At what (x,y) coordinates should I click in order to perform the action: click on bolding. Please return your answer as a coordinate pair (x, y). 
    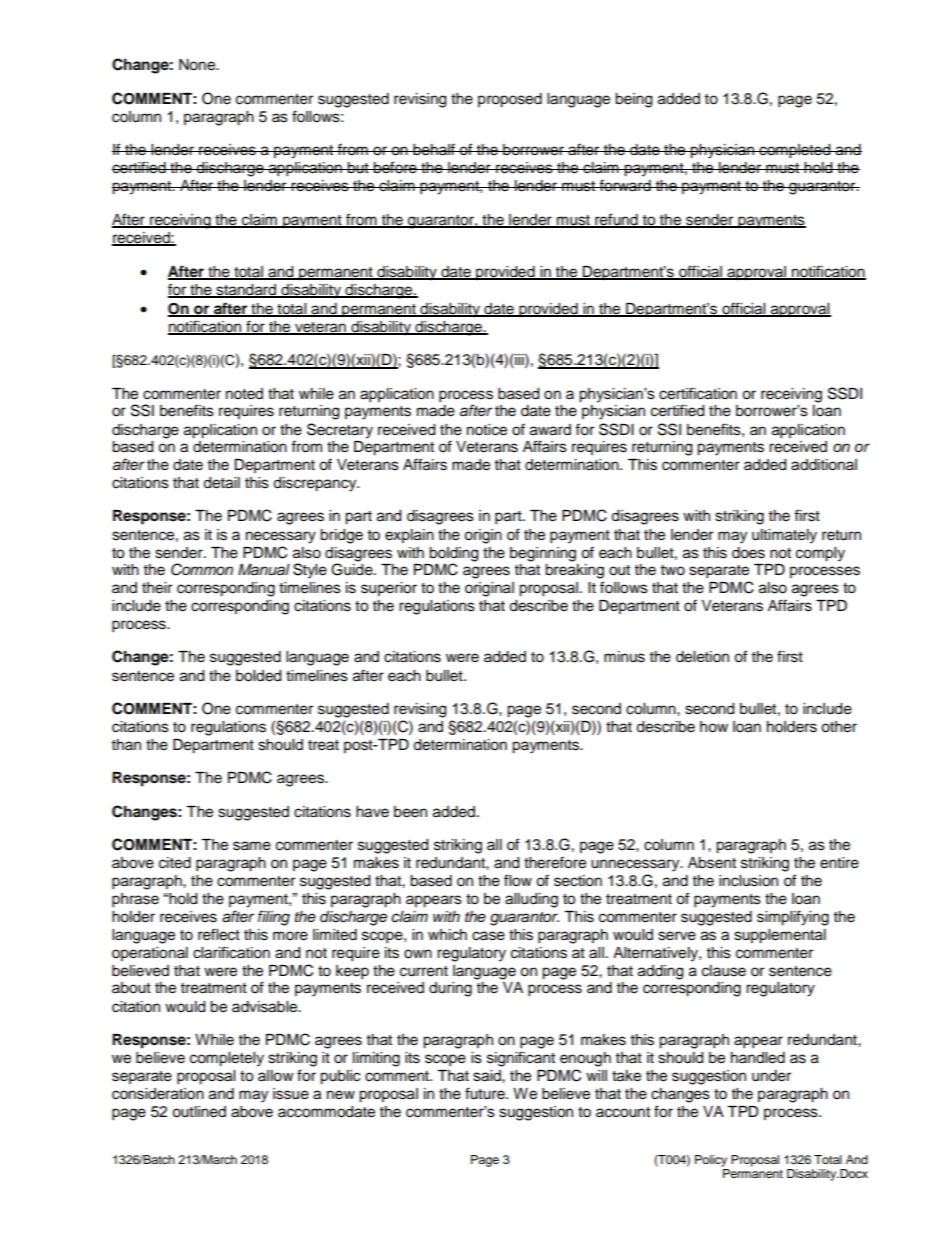
    Looking at the image, I should click on (453, 554).
